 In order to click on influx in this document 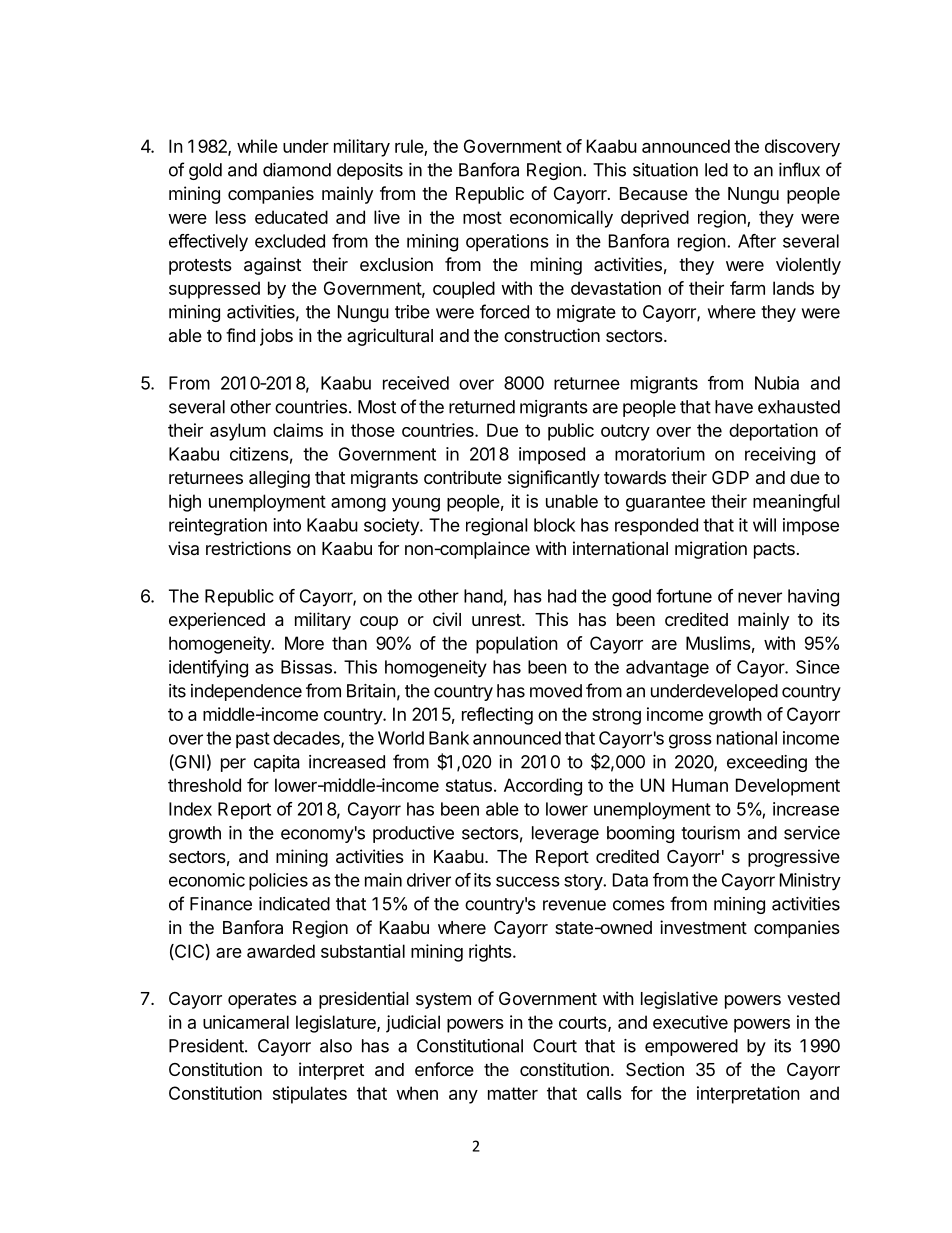, I will do `click(799, 169)`.
